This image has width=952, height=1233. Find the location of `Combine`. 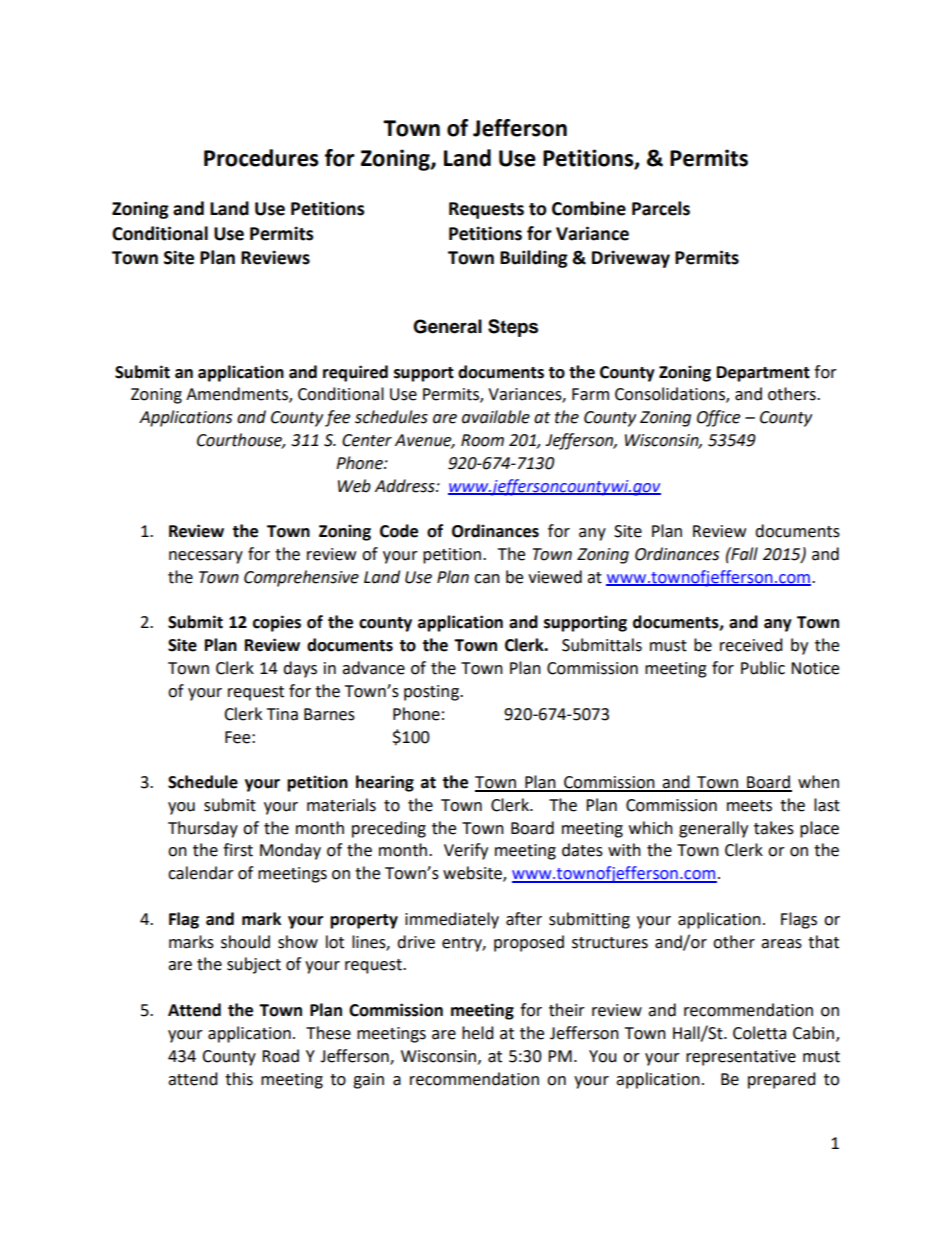

Combine is located at coordinates (589, 208).
